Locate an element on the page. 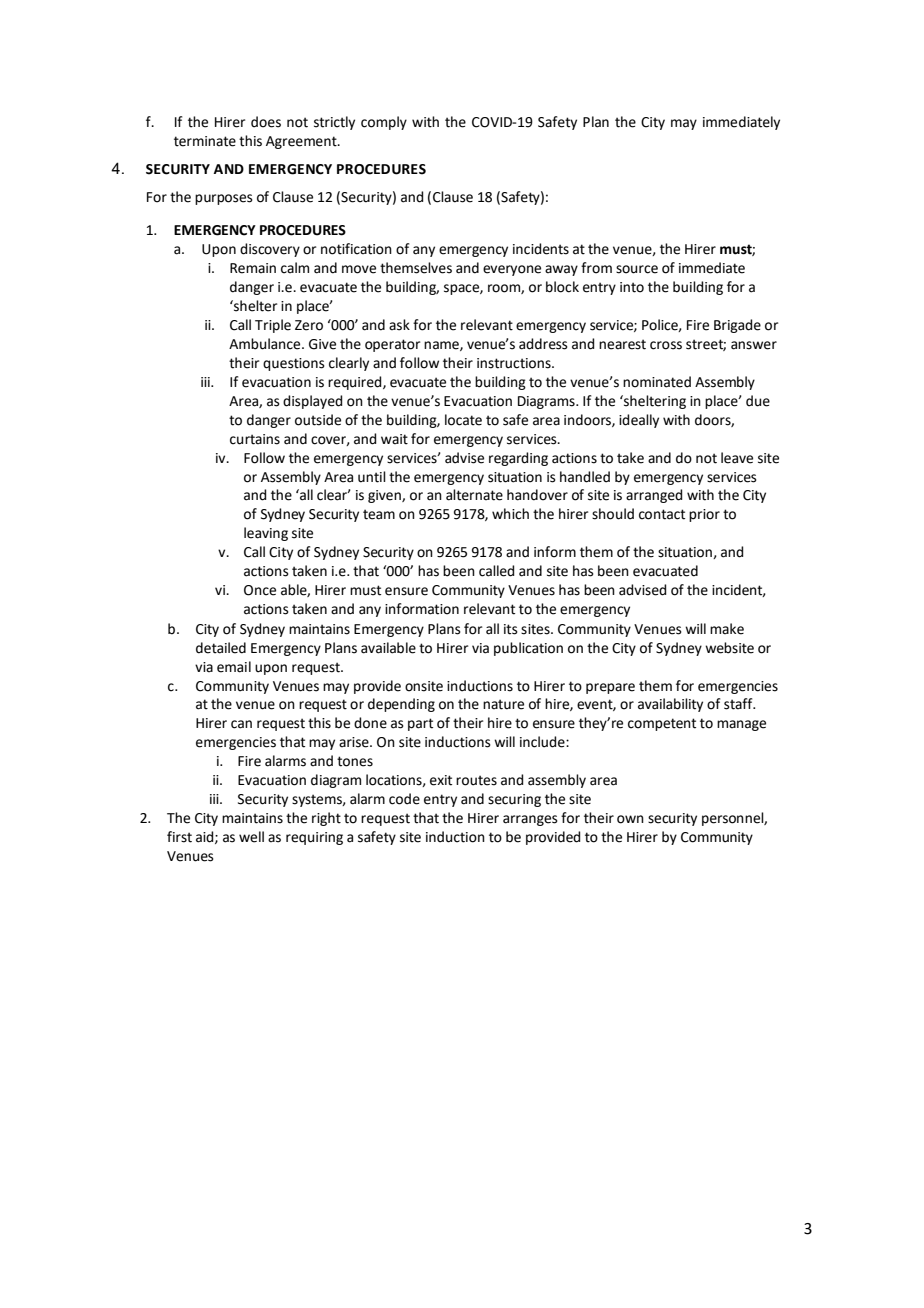  Once is located at coordinates (260, 590).
